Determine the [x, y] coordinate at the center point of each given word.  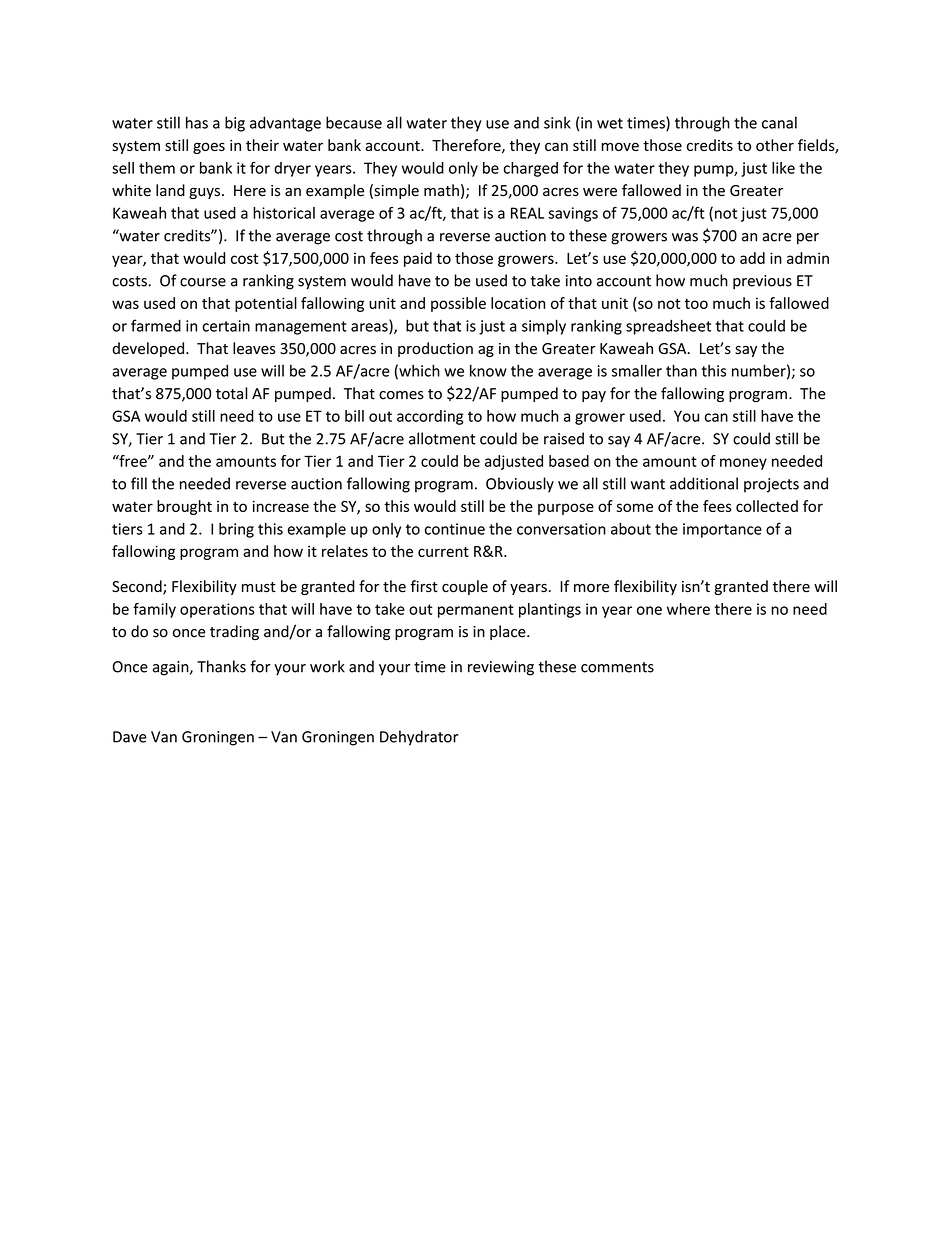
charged [530, 169]
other [775, 145]
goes [209, 148]
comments [617, 667]
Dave [130, 737]
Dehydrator [419, 738]
